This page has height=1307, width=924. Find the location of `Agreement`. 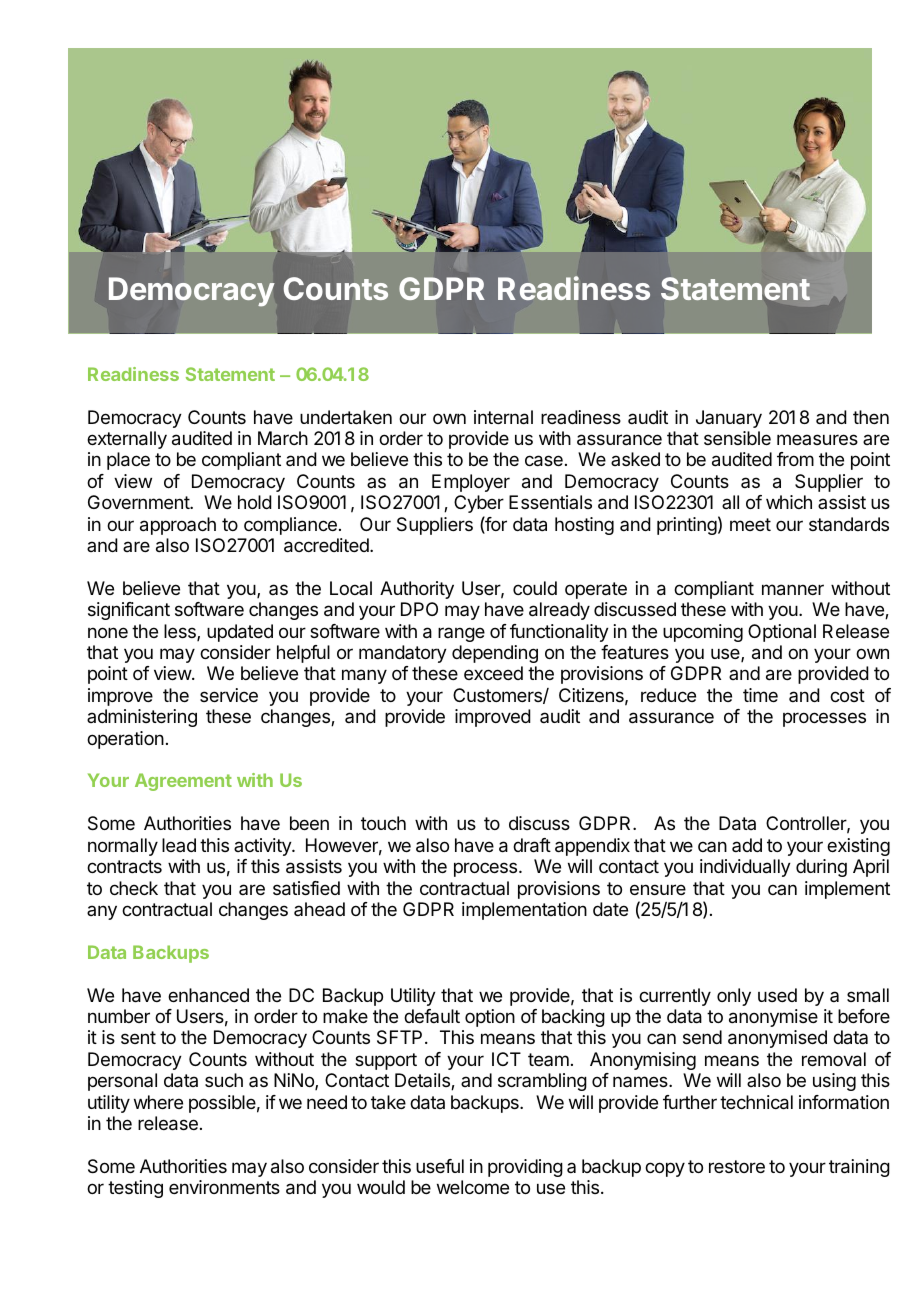

Agreement is located at coordinates (183, 782).
